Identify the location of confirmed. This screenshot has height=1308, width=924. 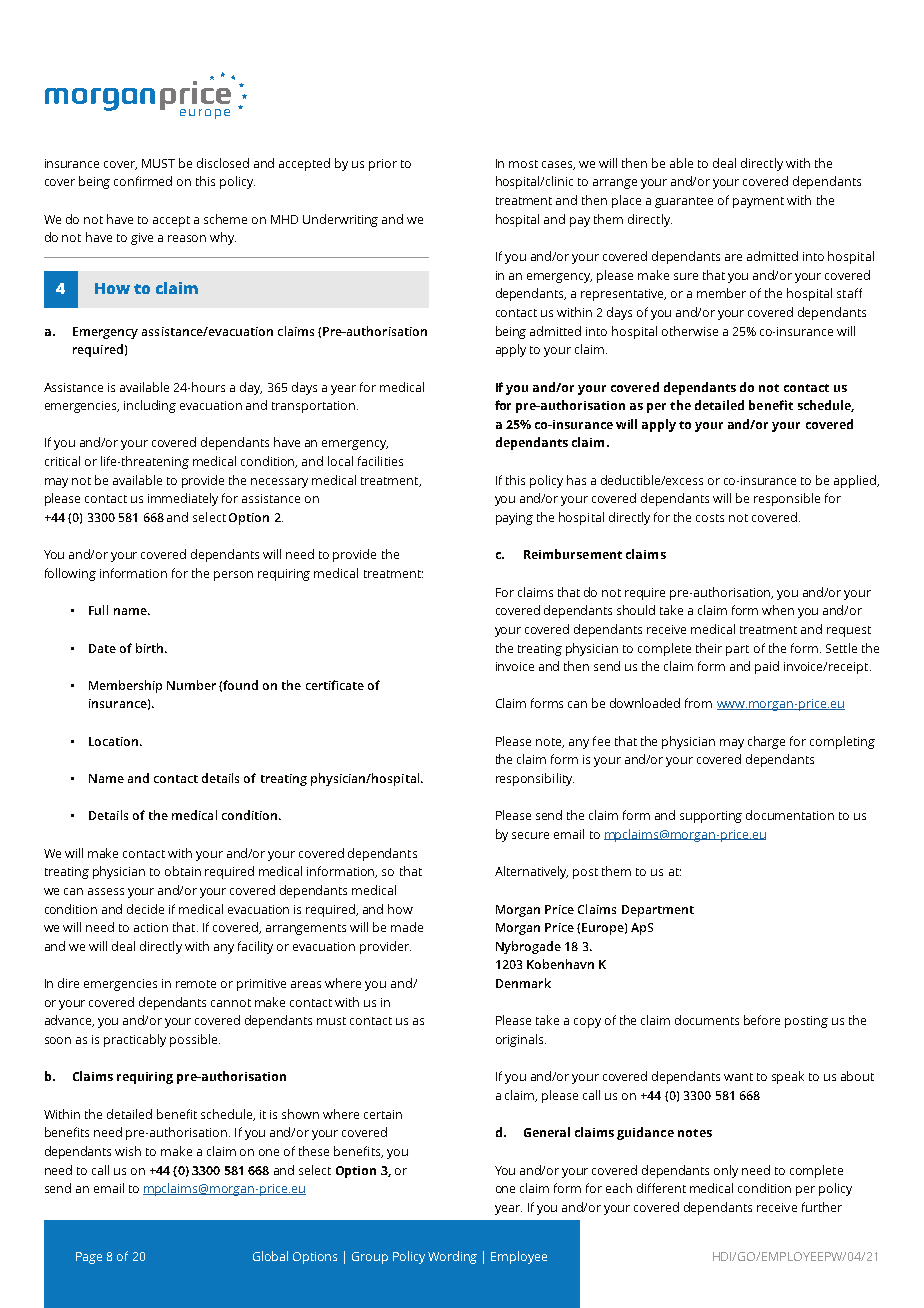
(143, 181).
